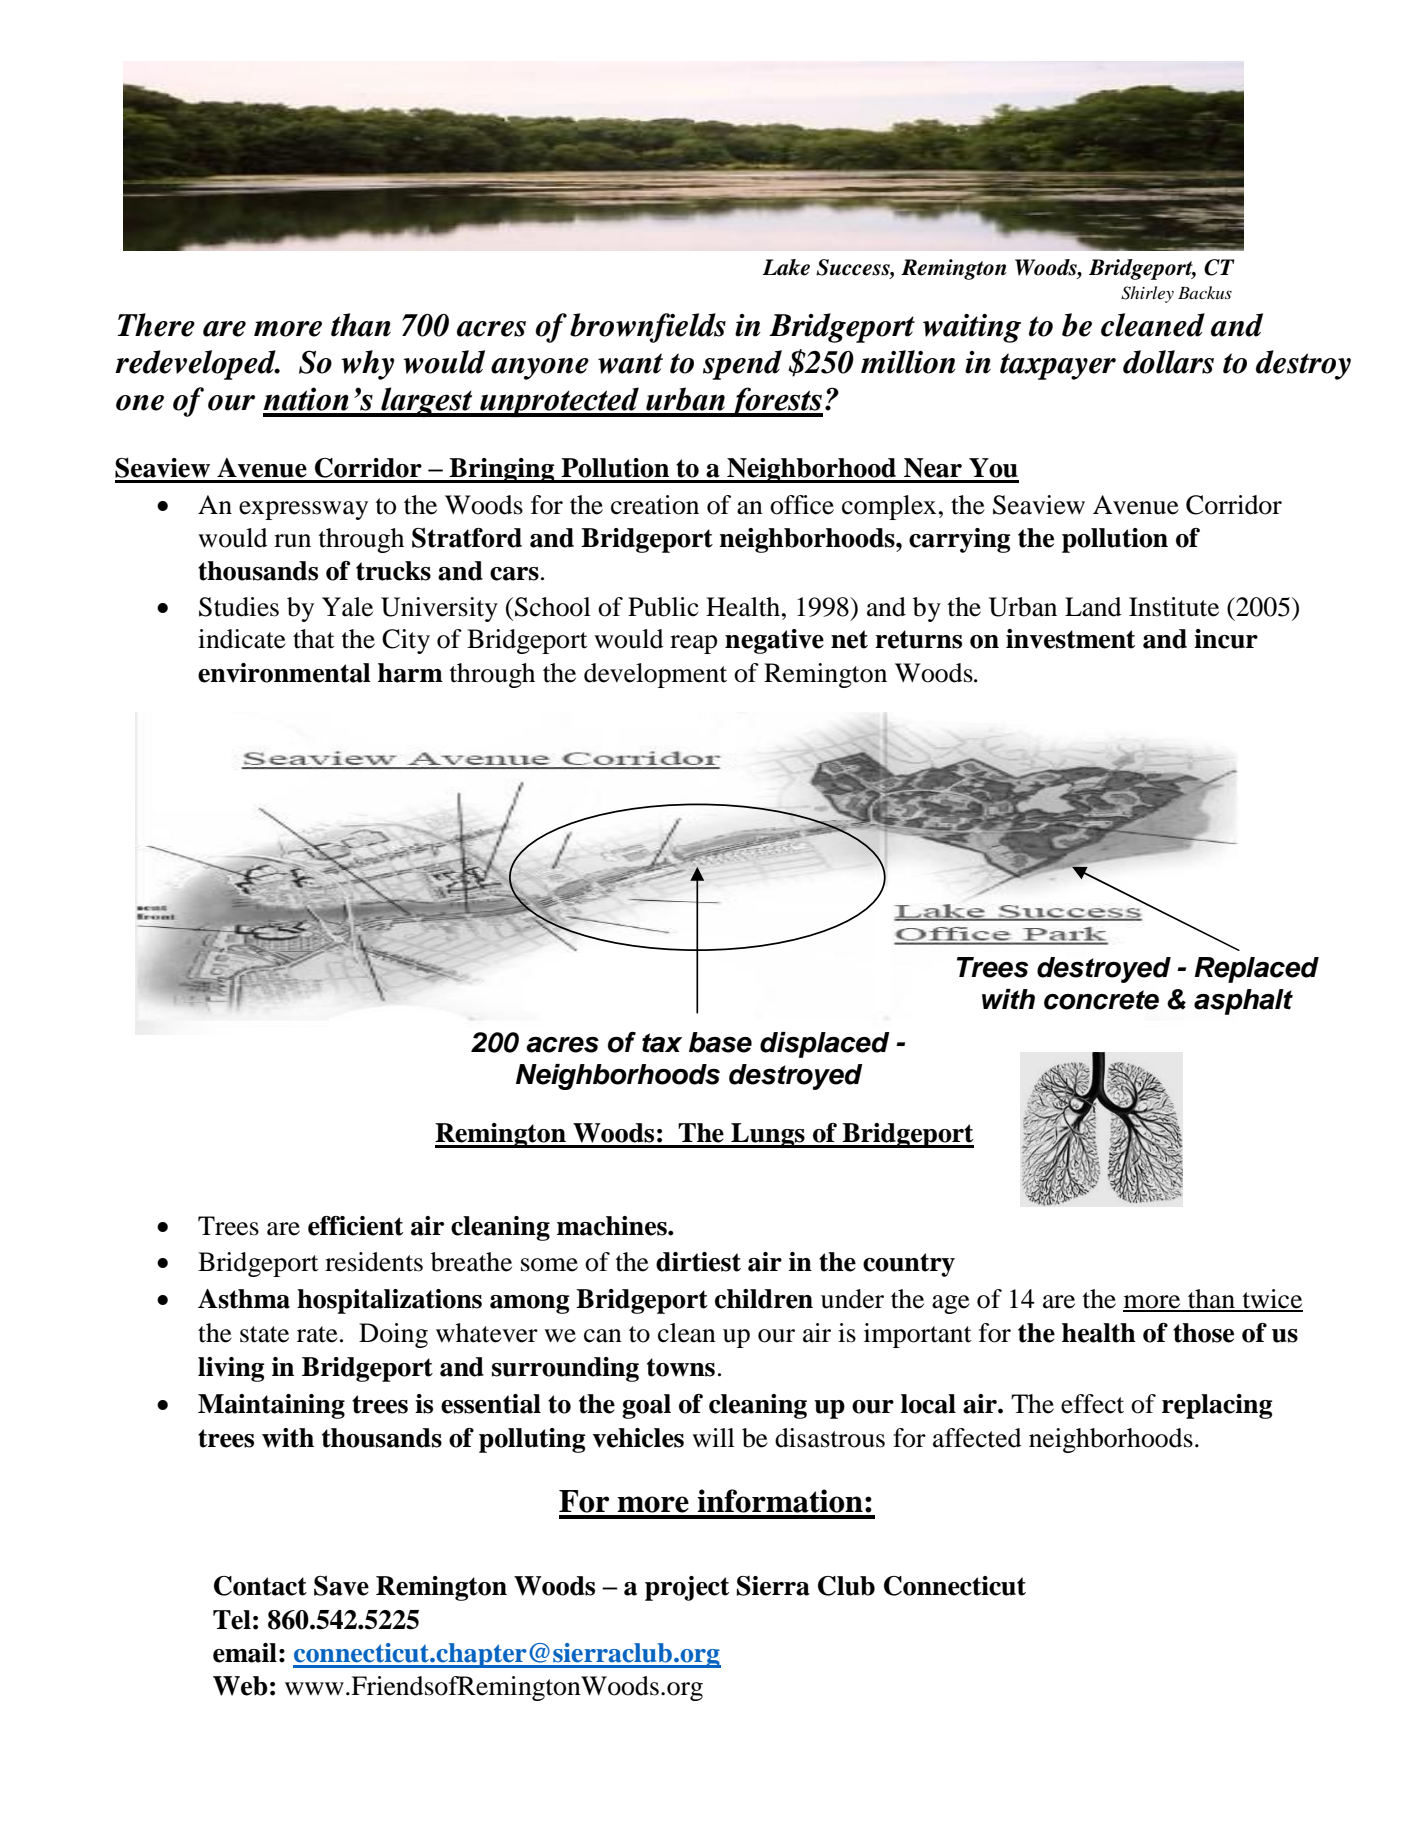 The image size is (1416, 1832). What do you see at coordinates (655, 675) in the image?
I see `development` at bounding box center [655, 675].
